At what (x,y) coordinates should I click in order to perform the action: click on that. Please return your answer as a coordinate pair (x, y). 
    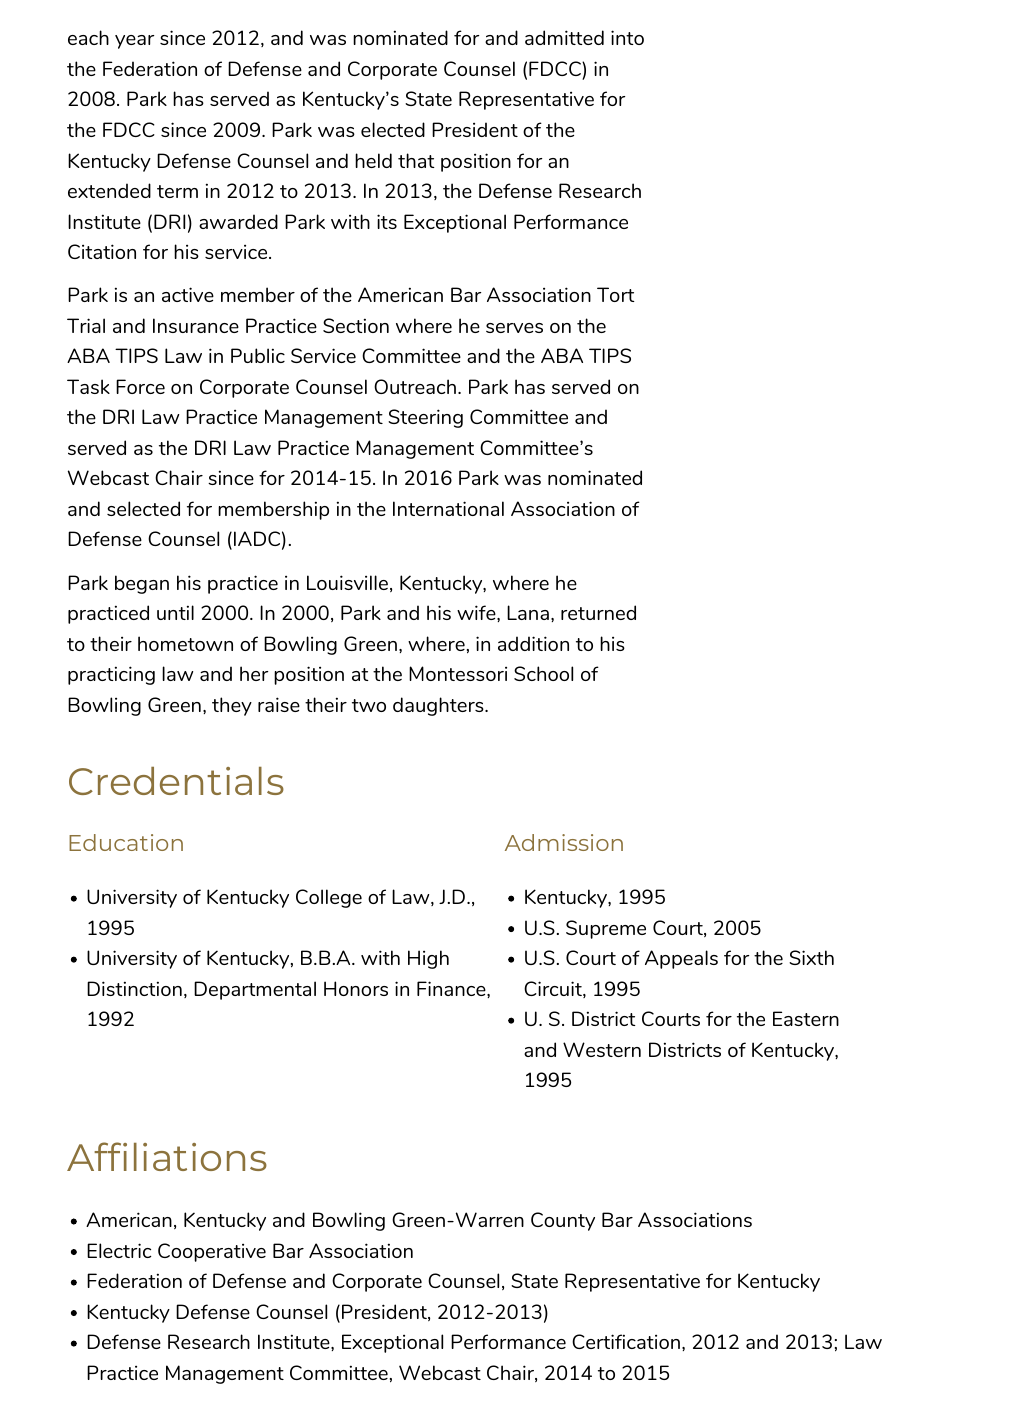
    Looking at the image, I should click on (416, 160).
